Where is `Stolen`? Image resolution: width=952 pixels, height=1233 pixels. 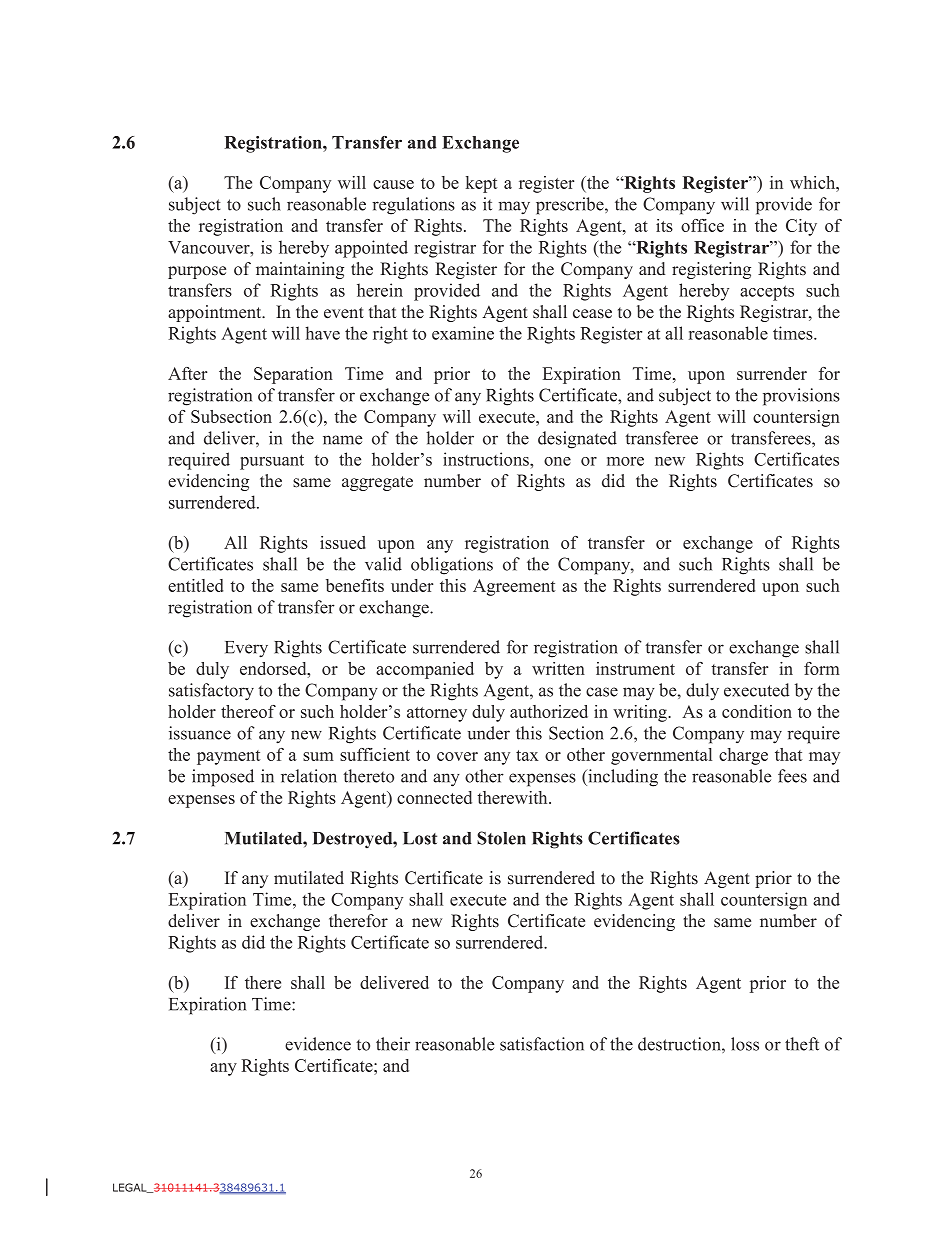 Stolen is located at coordinates (501, 838).
